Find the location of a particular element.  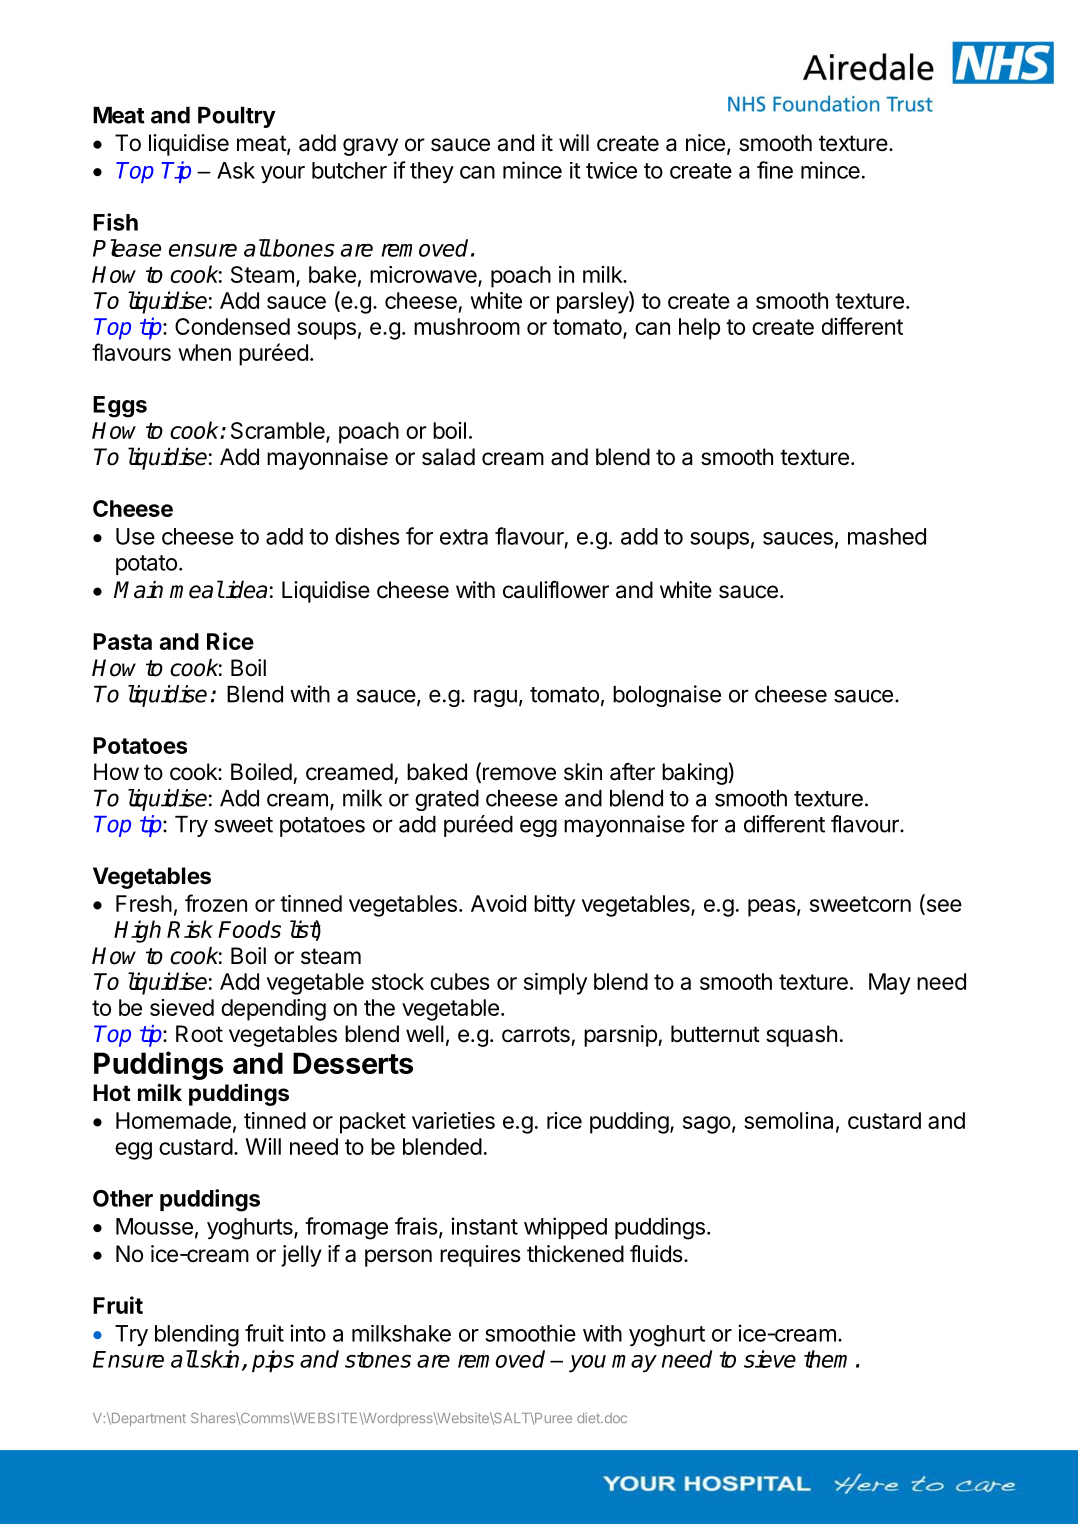

Ask is located at coordinates (236, 170).
